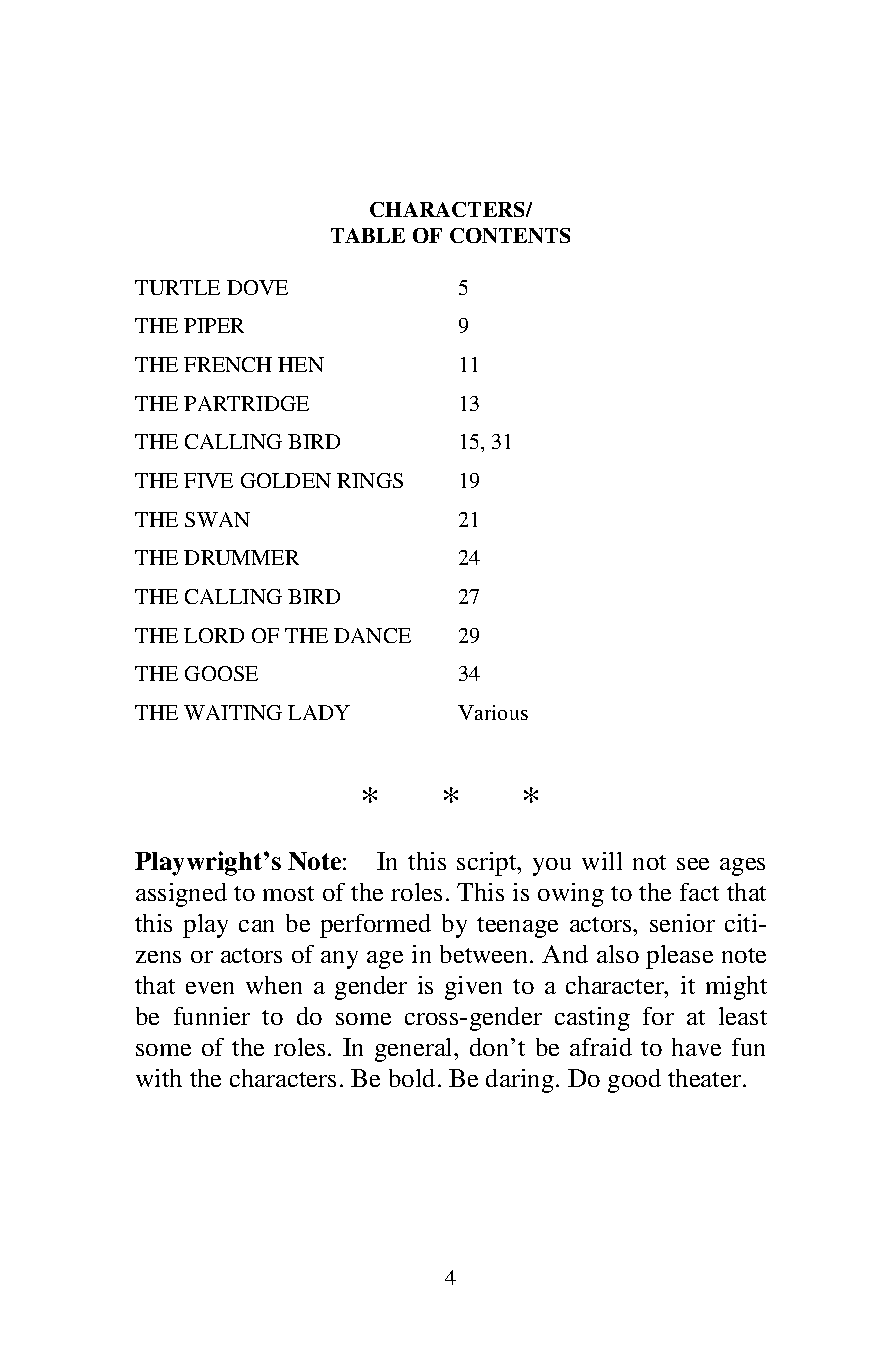 This screenshot has height=1372, width=887. What do you see at coordinates (368, 235) in the screenshot?
I see `TABLE` at bounding box center [368, 235].
